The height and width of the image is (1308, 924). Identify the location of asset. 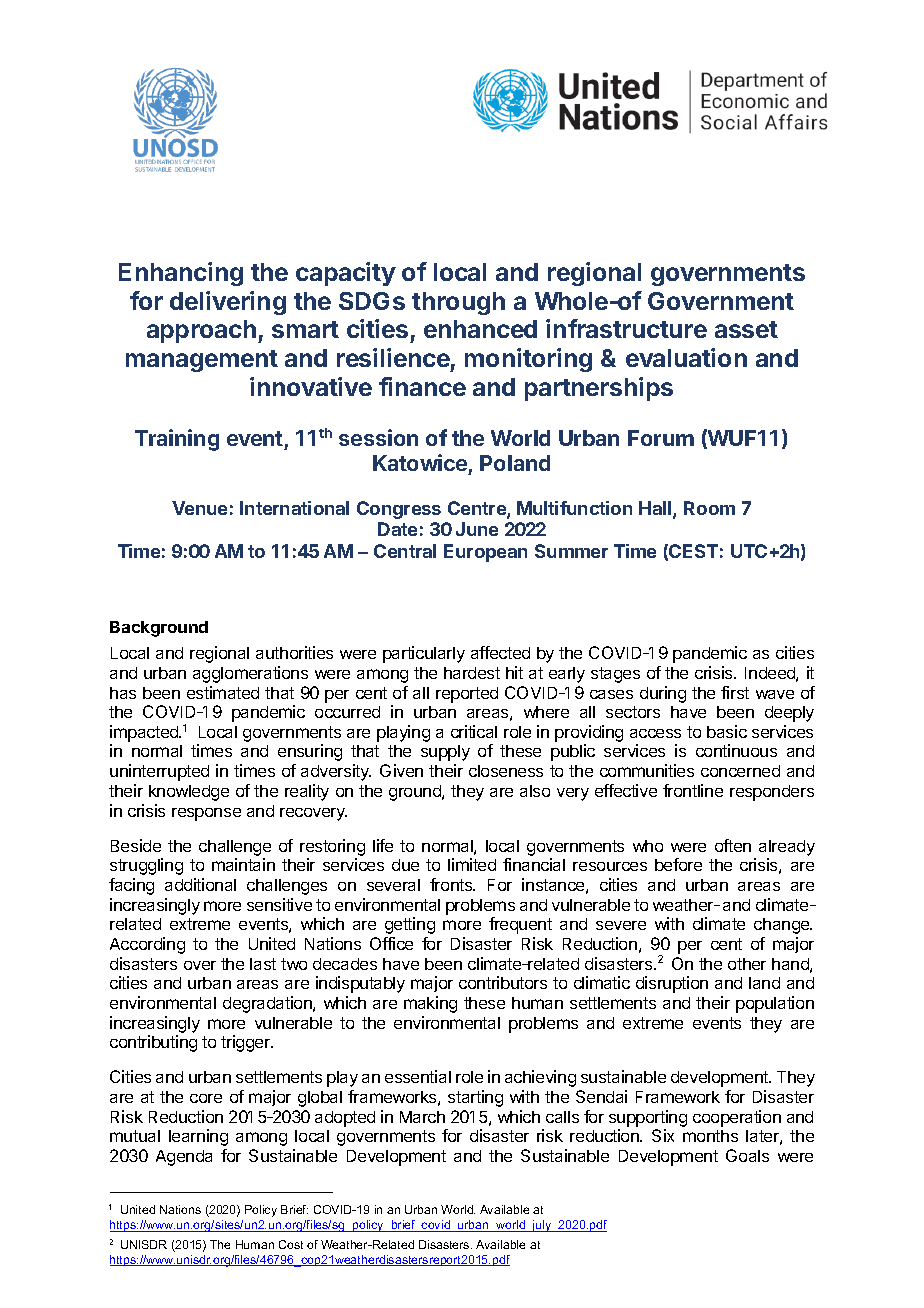
(746, 329).
